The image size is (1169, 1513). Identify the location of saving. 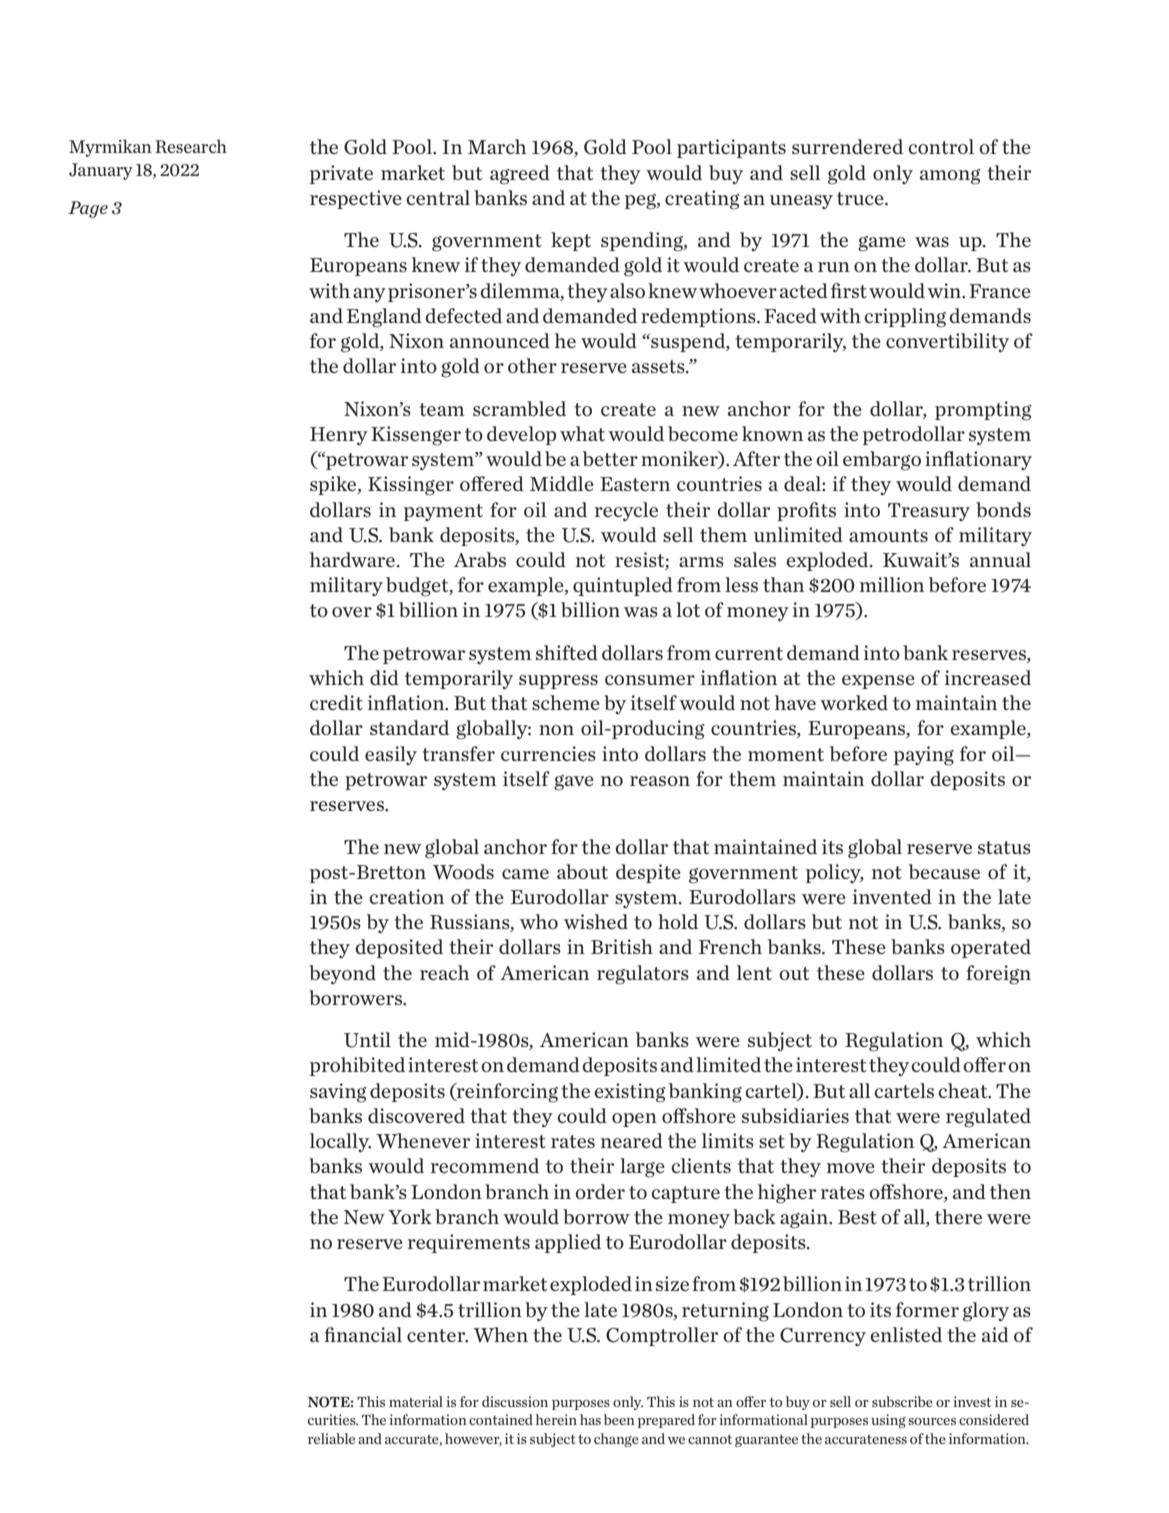
(338, 1093).
